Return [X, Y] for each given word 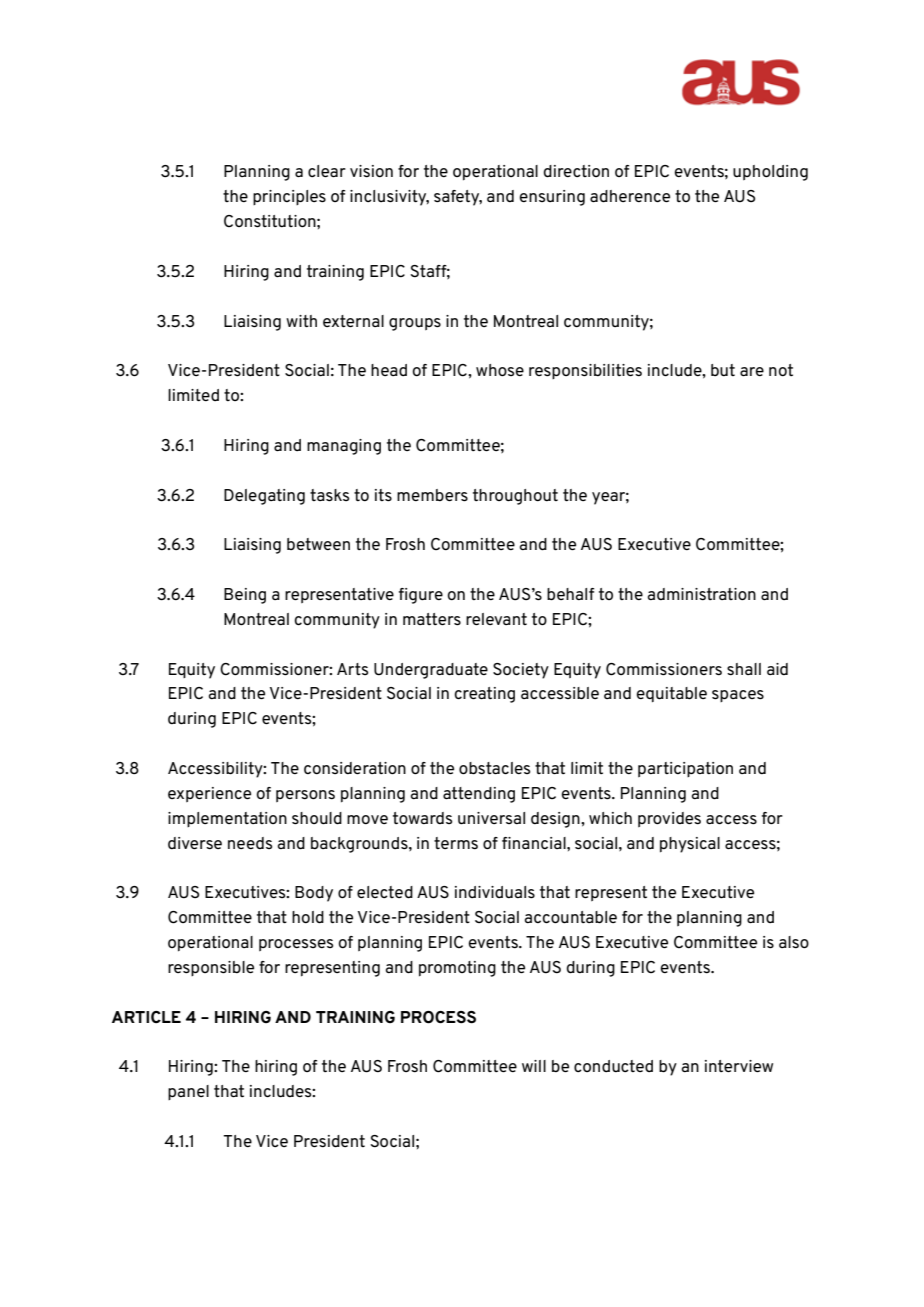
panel [188, 1092]
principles [289, 197]
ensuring [552, 198]
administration [701, 594]
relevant [496, 619]
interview [739, 1066]
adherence [630, 196]
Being [245, 596]
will [534, 1066]
